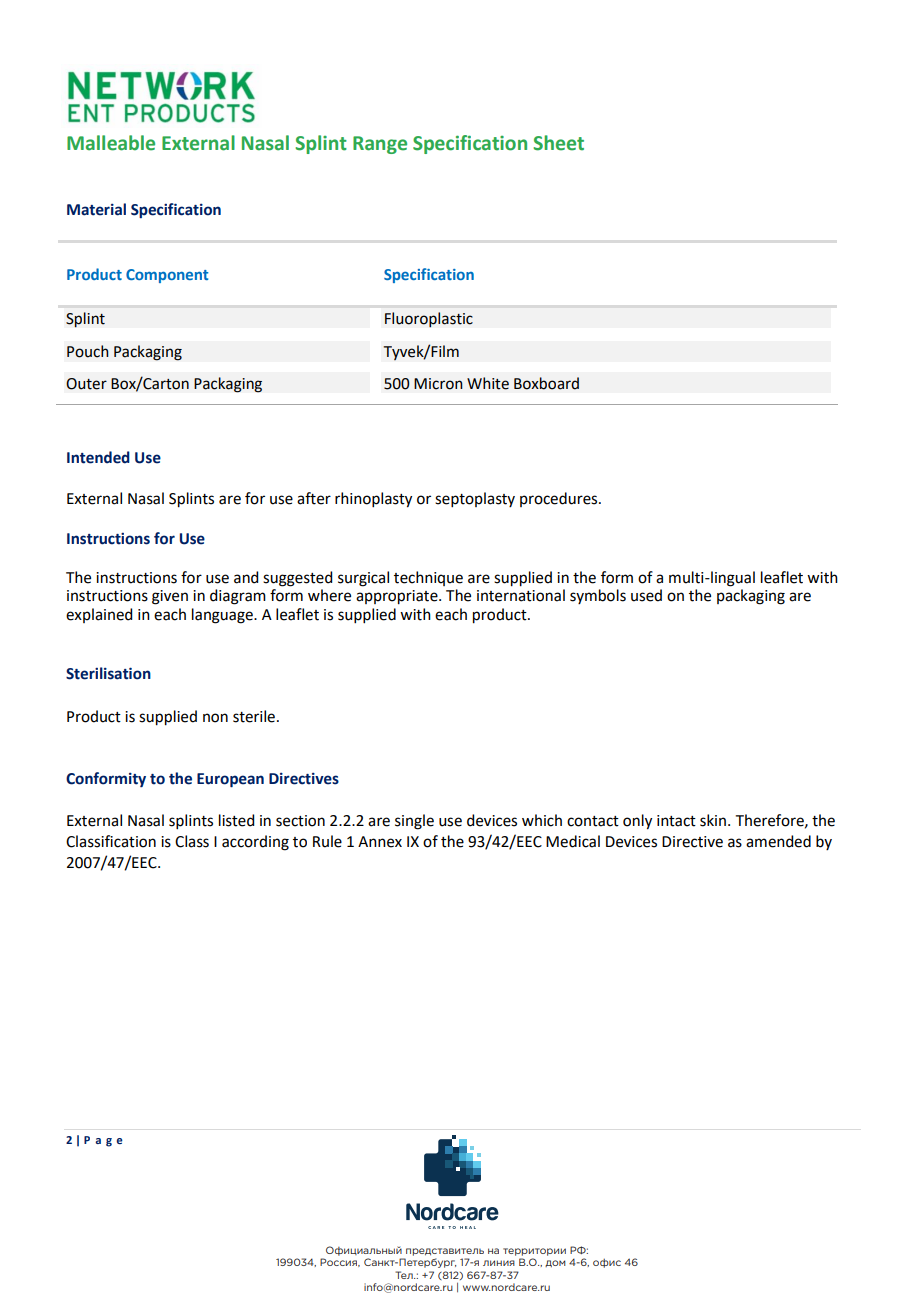  Describe the element at coordinates (414, 822) in the screenshot. I see `single` at that location.
